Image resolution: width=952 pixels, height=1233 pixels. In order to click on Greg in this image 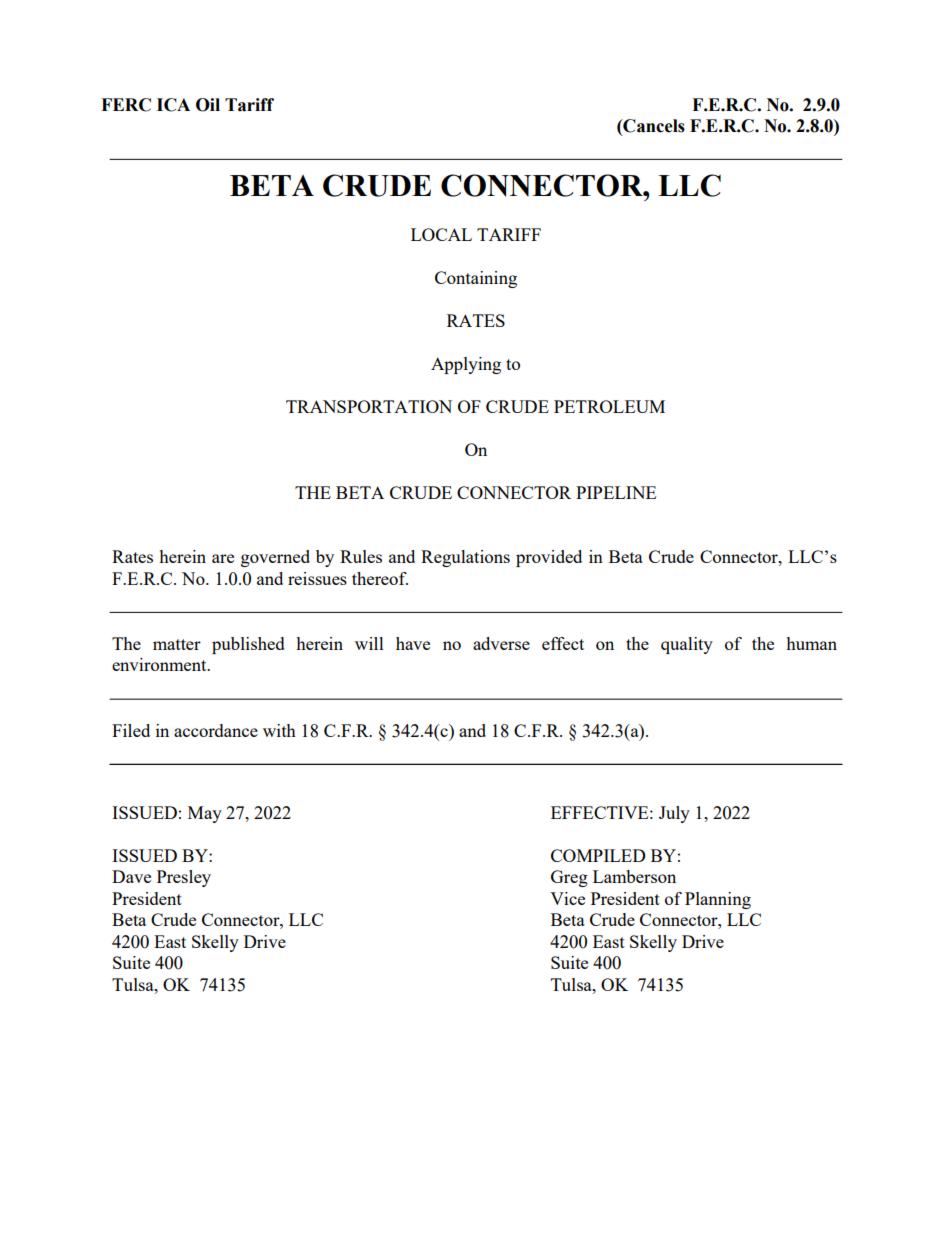, I will do `click(569, 878)`.
